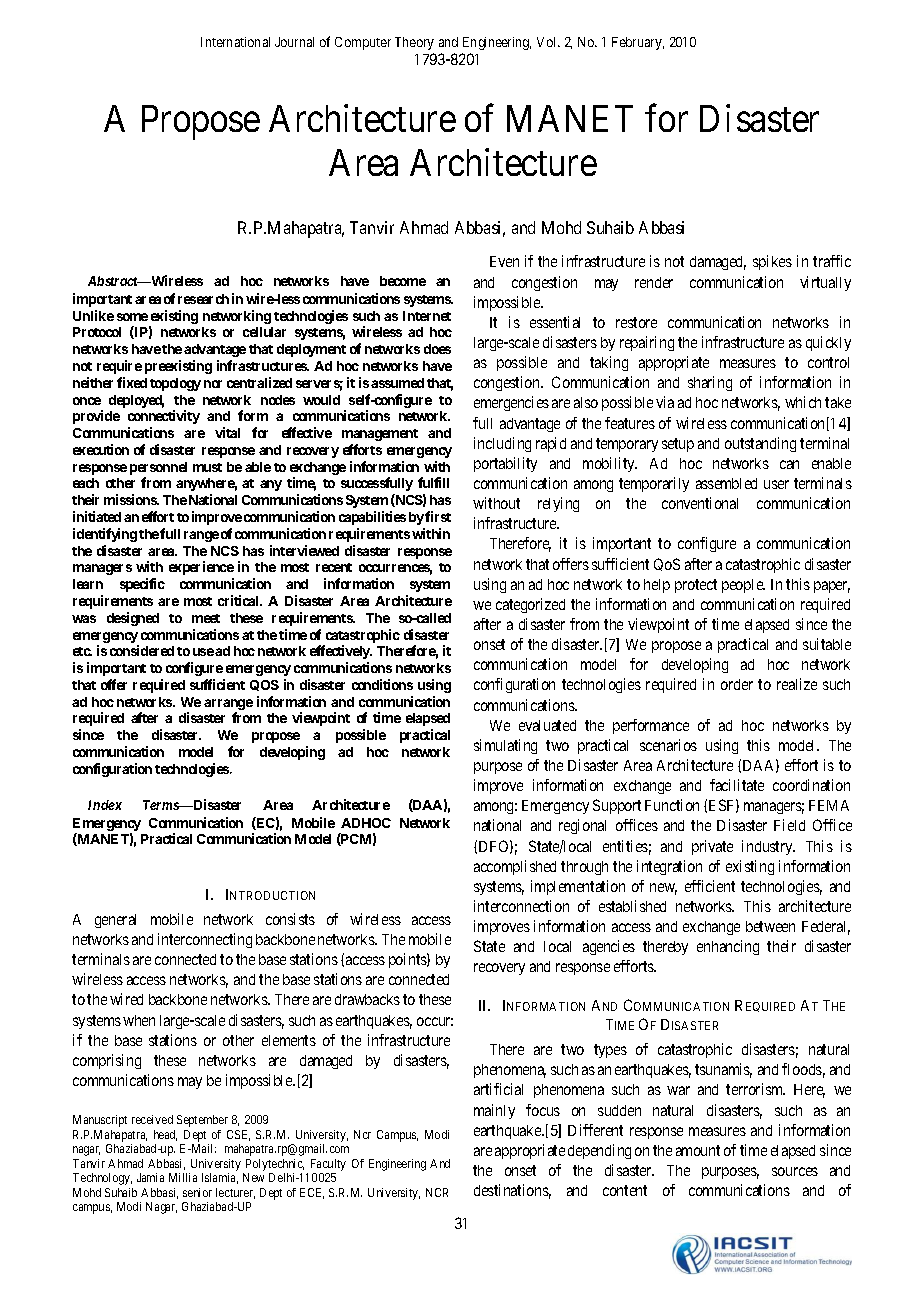 The width and height of the screenshot is (924, 1308). Describe the element at coordinates (530, 605) in the screenshot. I see `categorized` at that location.
